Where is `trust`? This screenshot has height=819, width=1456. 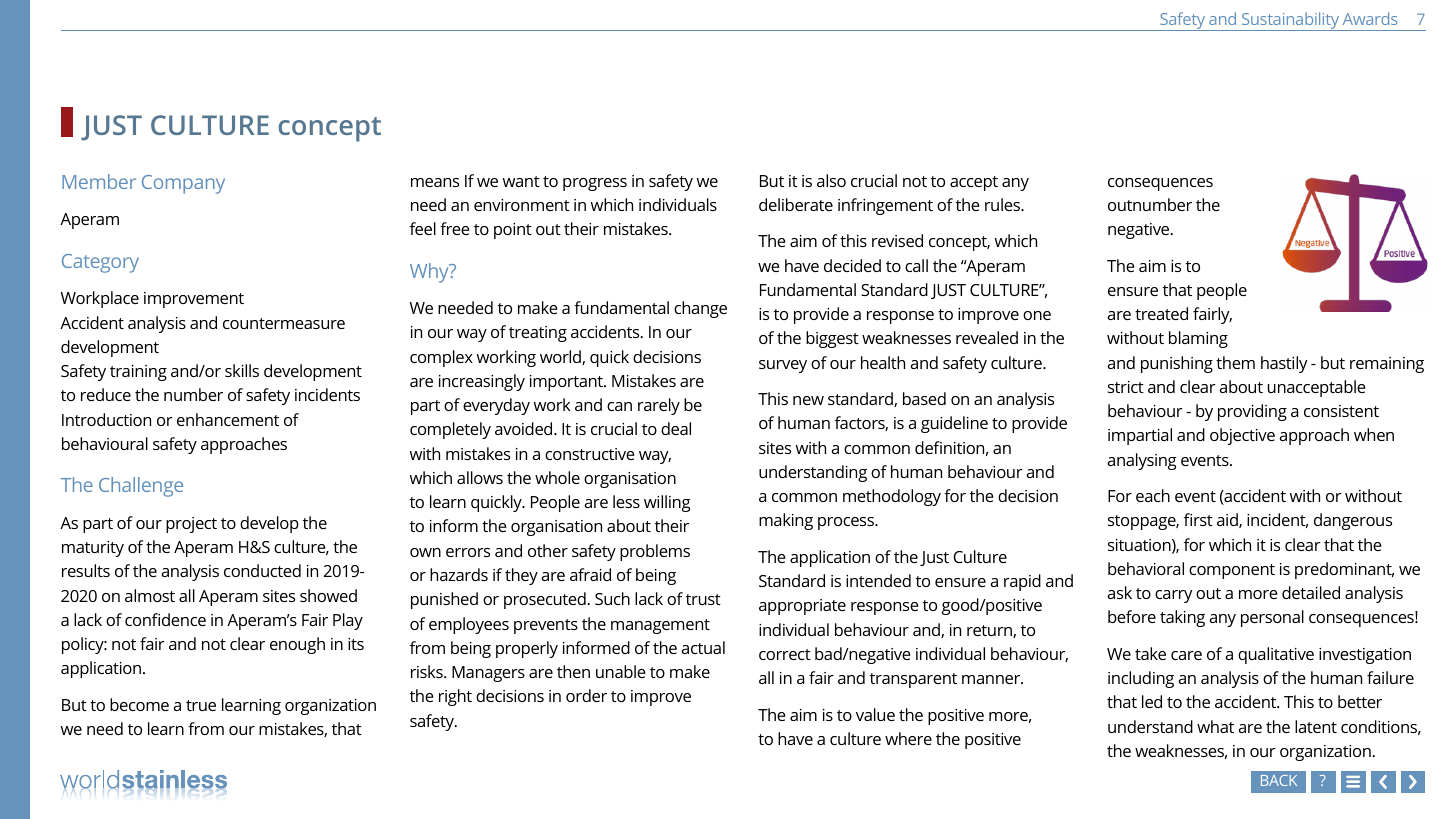
trust is located at coordinates (703, 599).
